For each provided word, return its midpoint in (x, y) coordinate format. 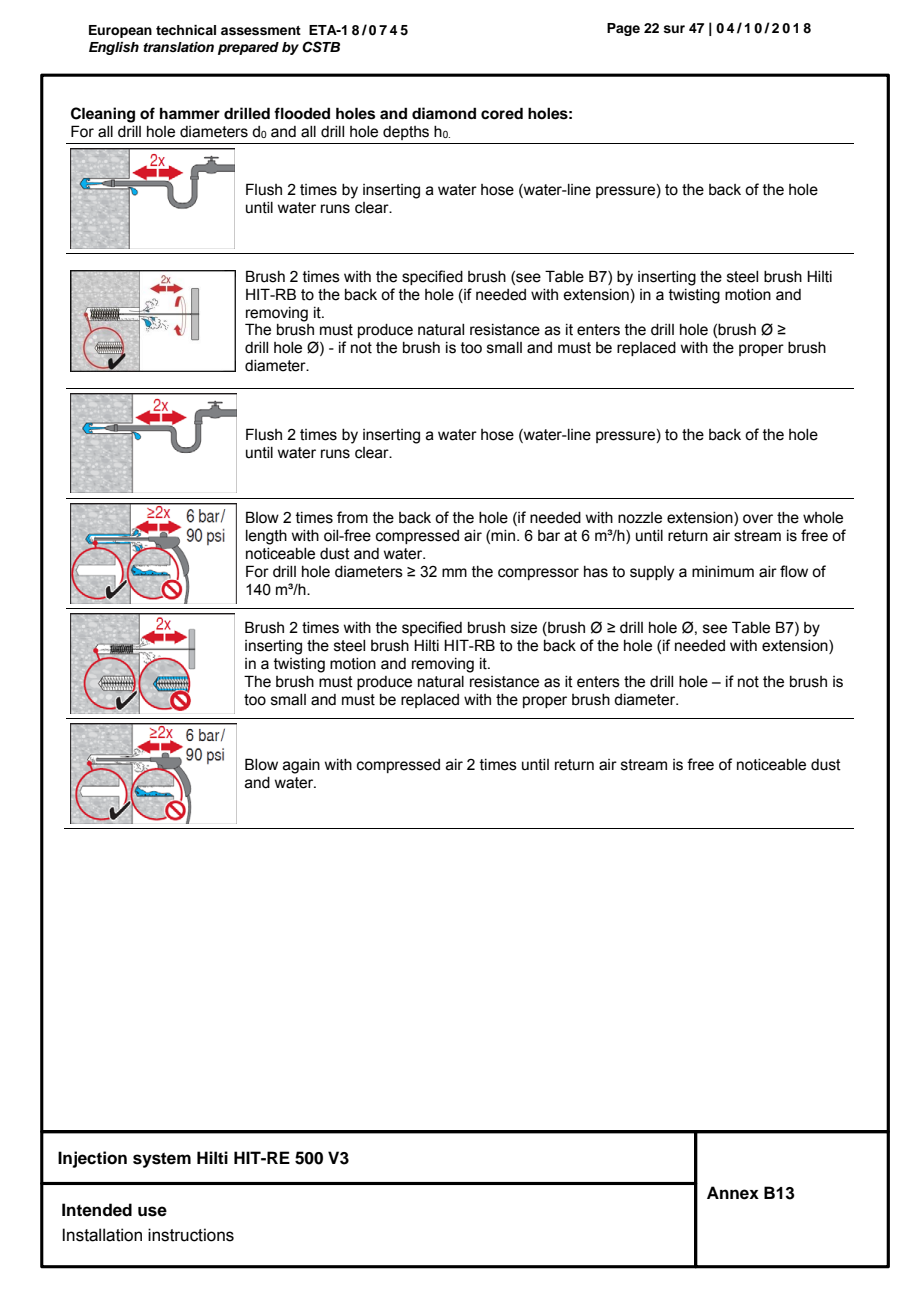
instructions (191, 1235)
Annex (733, 1193)
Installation (102, 1235)
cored (502, 113)
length (266, 537)
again (301, 766)
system (162, 1160)
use (152, 1211)
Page (623, 29)
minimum (723, 572)
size (524, 628)
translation (178, 47)
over (758, 519)
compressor (538, 574)
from (352, 517)
